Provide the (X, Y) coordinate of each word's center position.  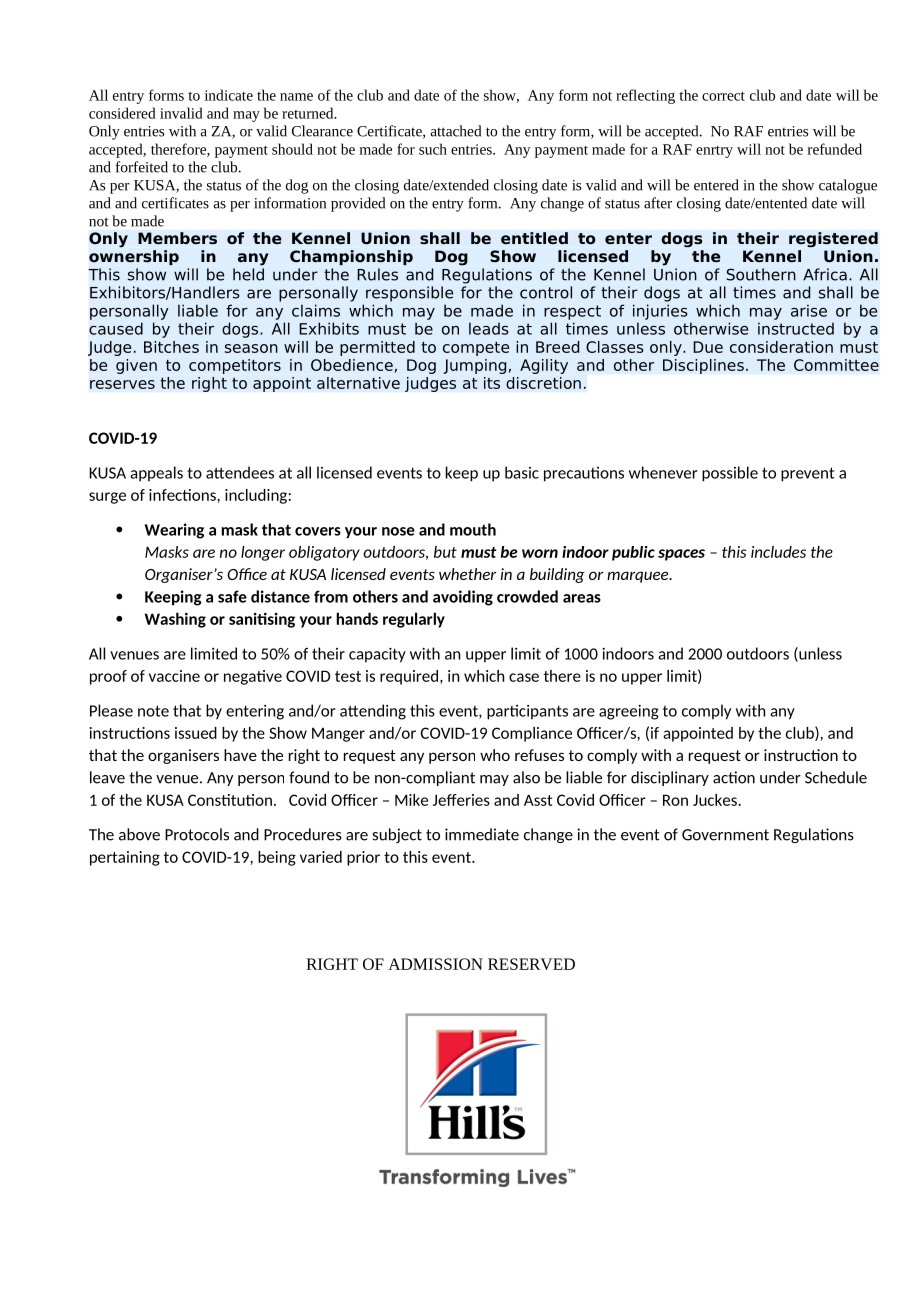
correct (723, 96)
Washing (175, 620)
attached (456, 131)
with (182, 131)
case (524, 677)
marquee (639, 577)
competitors (235, 366)
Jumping (474, 366)
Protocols (197, 834)
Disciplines (703, 366)
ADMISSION (435, 964)
